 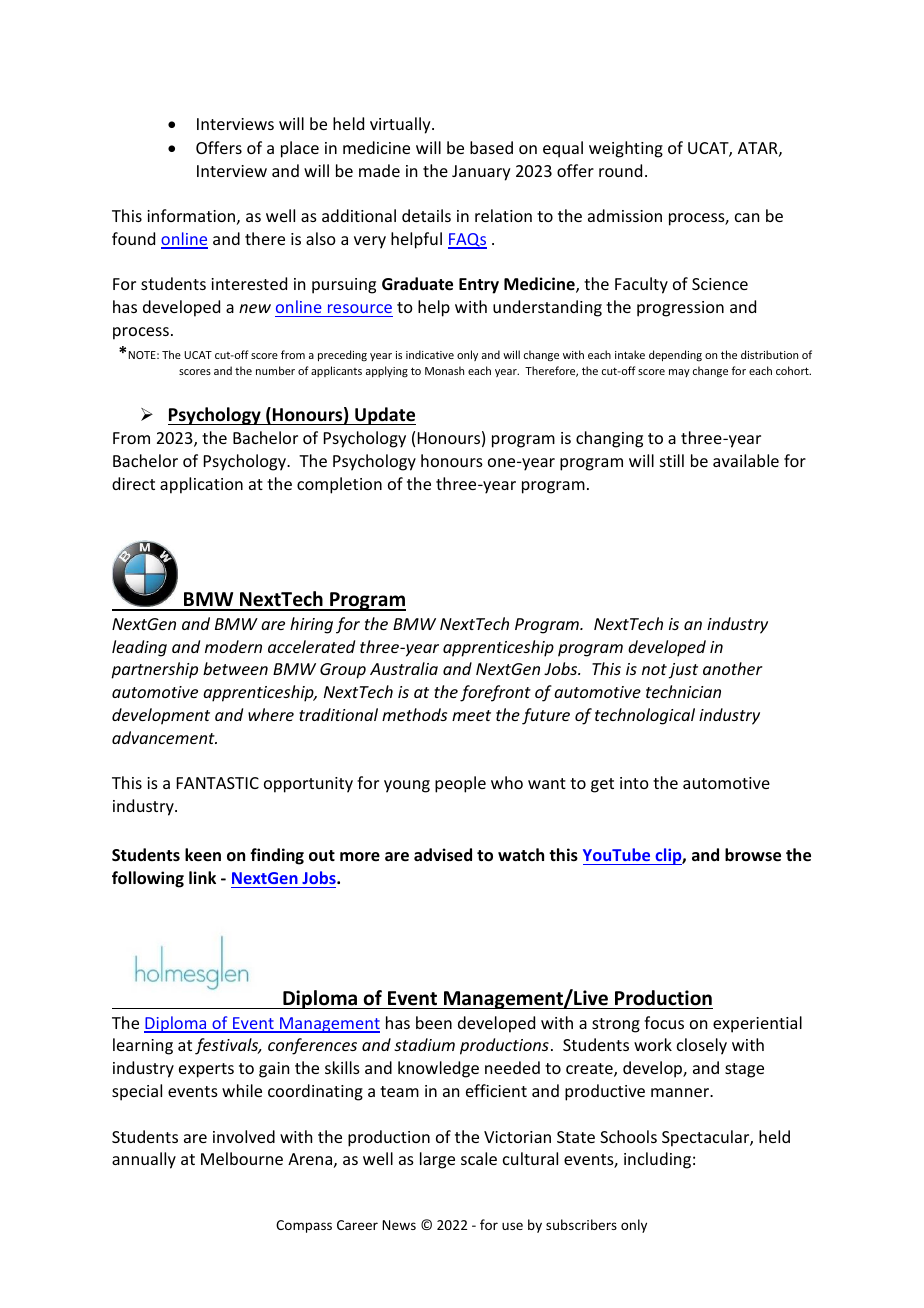 What do you see at coordinates (672, 460) in the screenshot?
I see `still` at bounding box center [672, 460].
